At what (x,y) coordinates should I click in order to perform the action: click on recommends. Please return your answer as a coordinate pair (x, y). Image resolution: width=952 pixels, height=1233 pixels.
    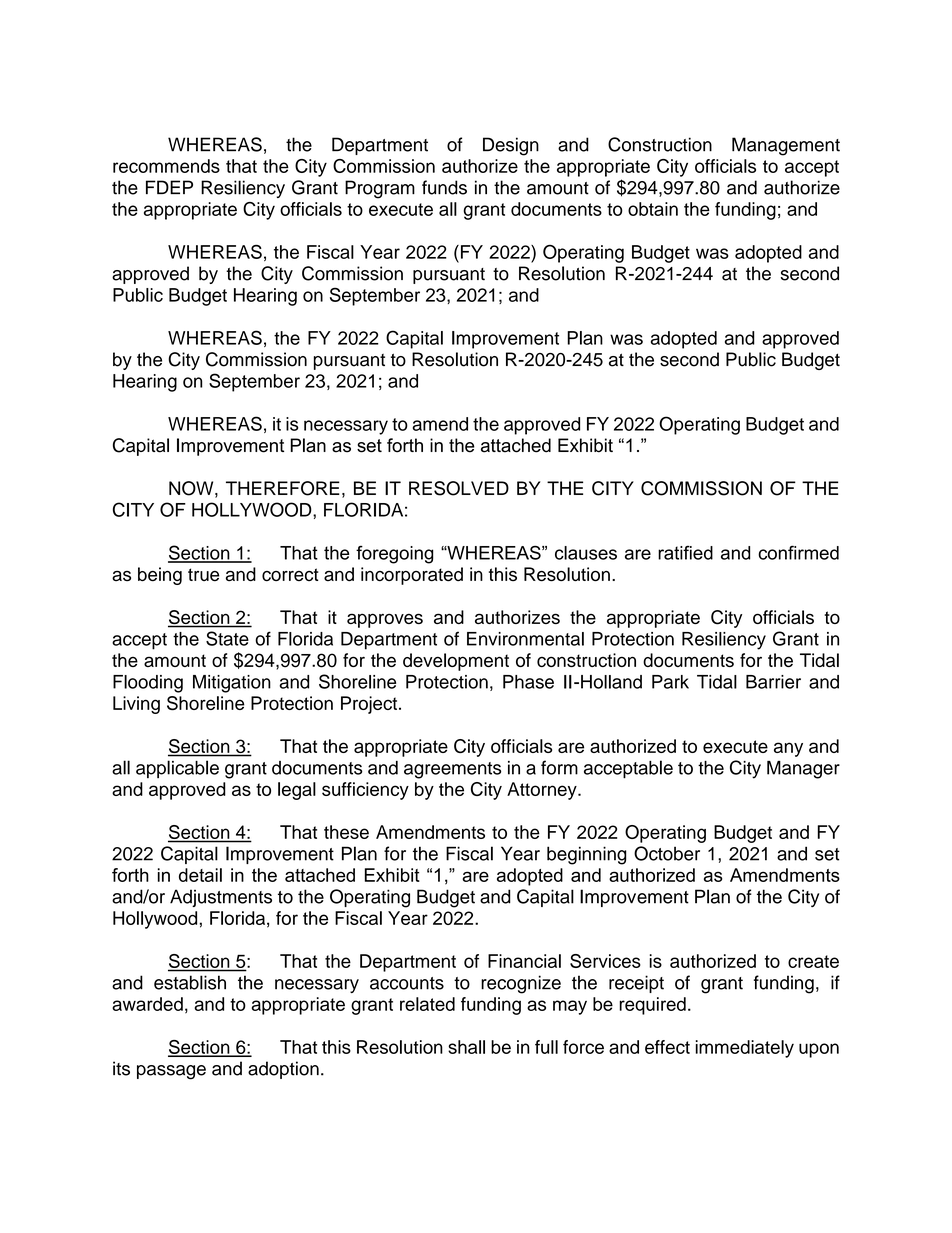
    Looking at the image, I should click on (166, 166).
